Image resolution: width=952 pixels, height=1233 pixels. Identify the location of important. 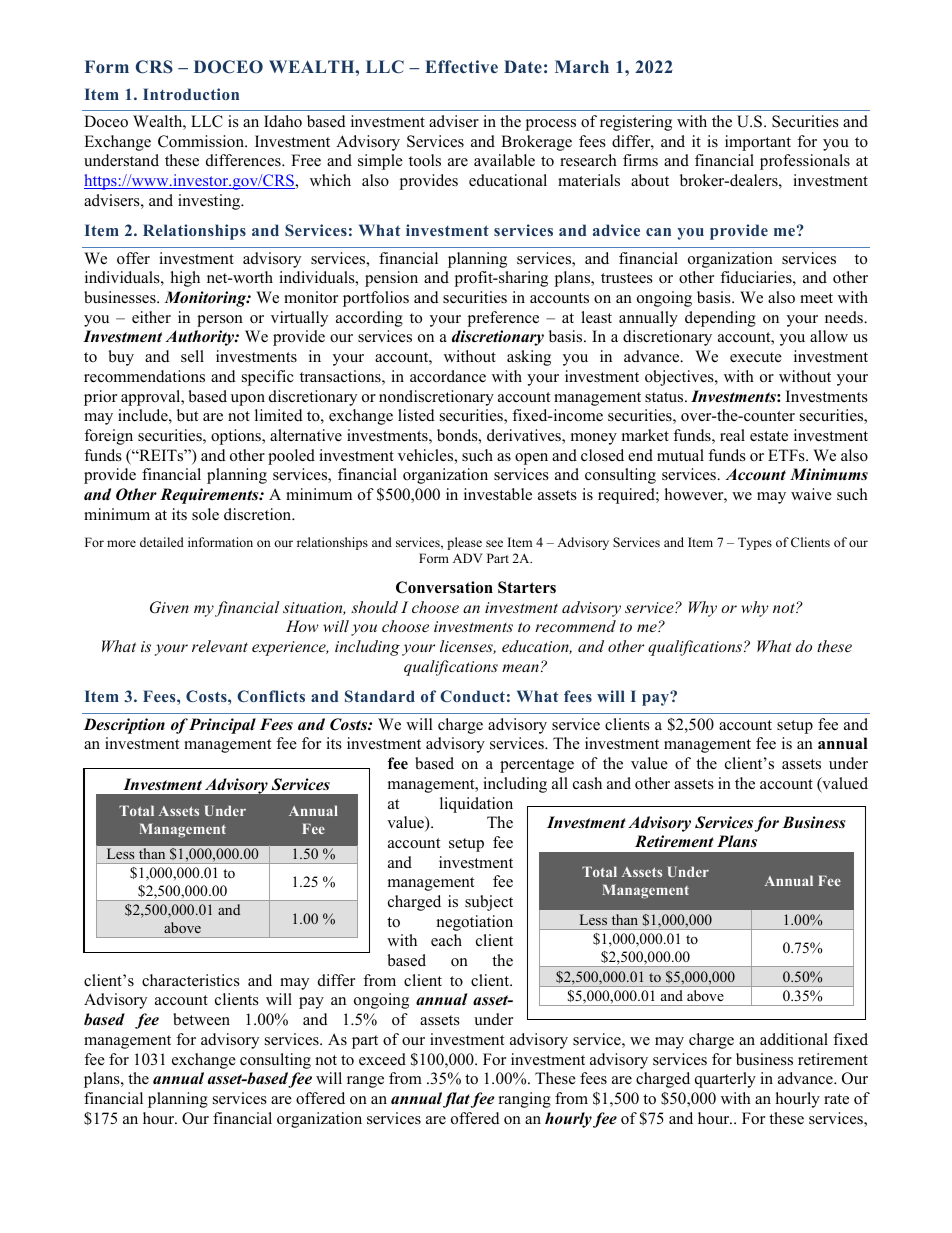
(758, 143).
